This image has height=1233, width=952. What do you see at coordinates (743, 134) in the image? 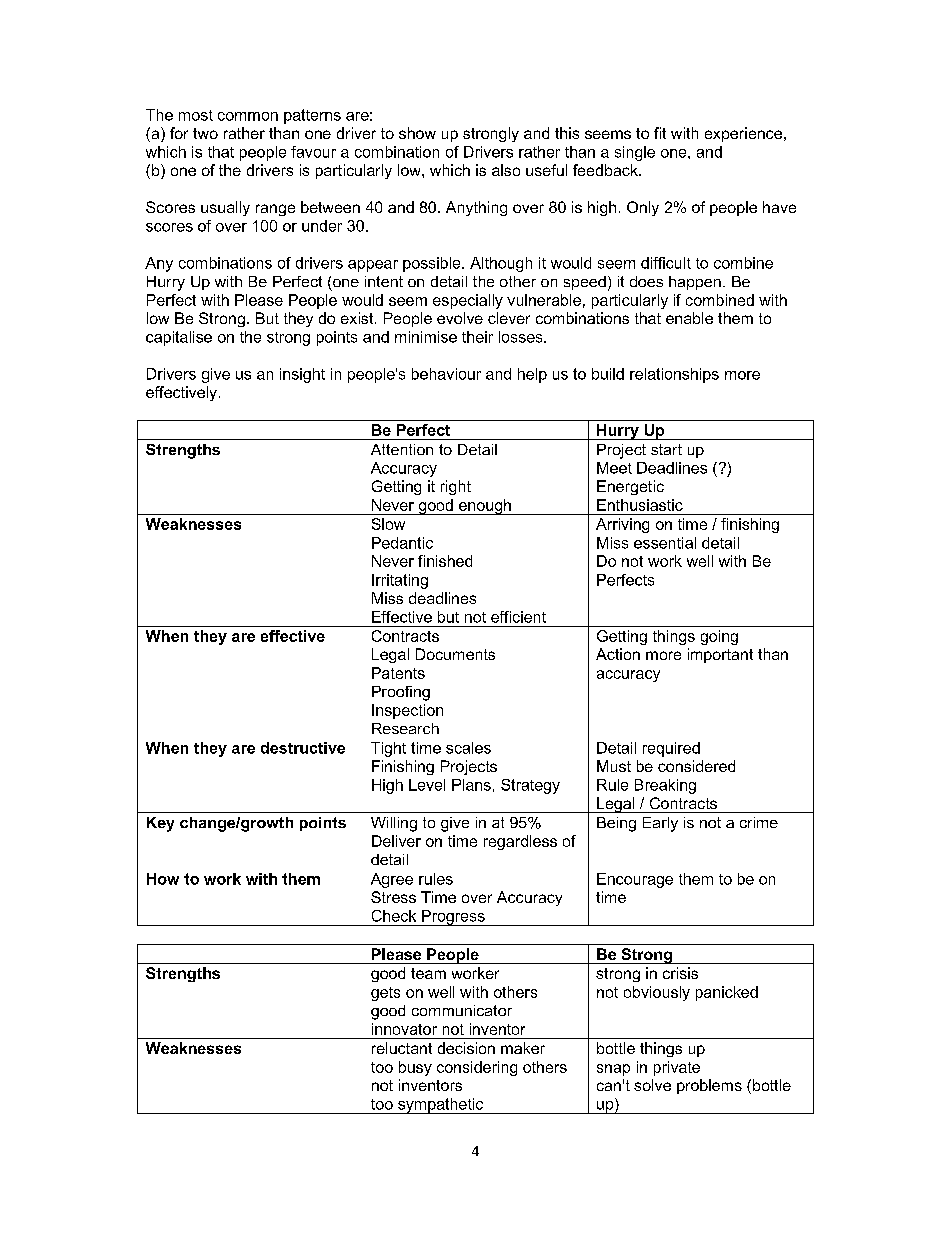
I see `experience` at bounding box center [743, 134].
